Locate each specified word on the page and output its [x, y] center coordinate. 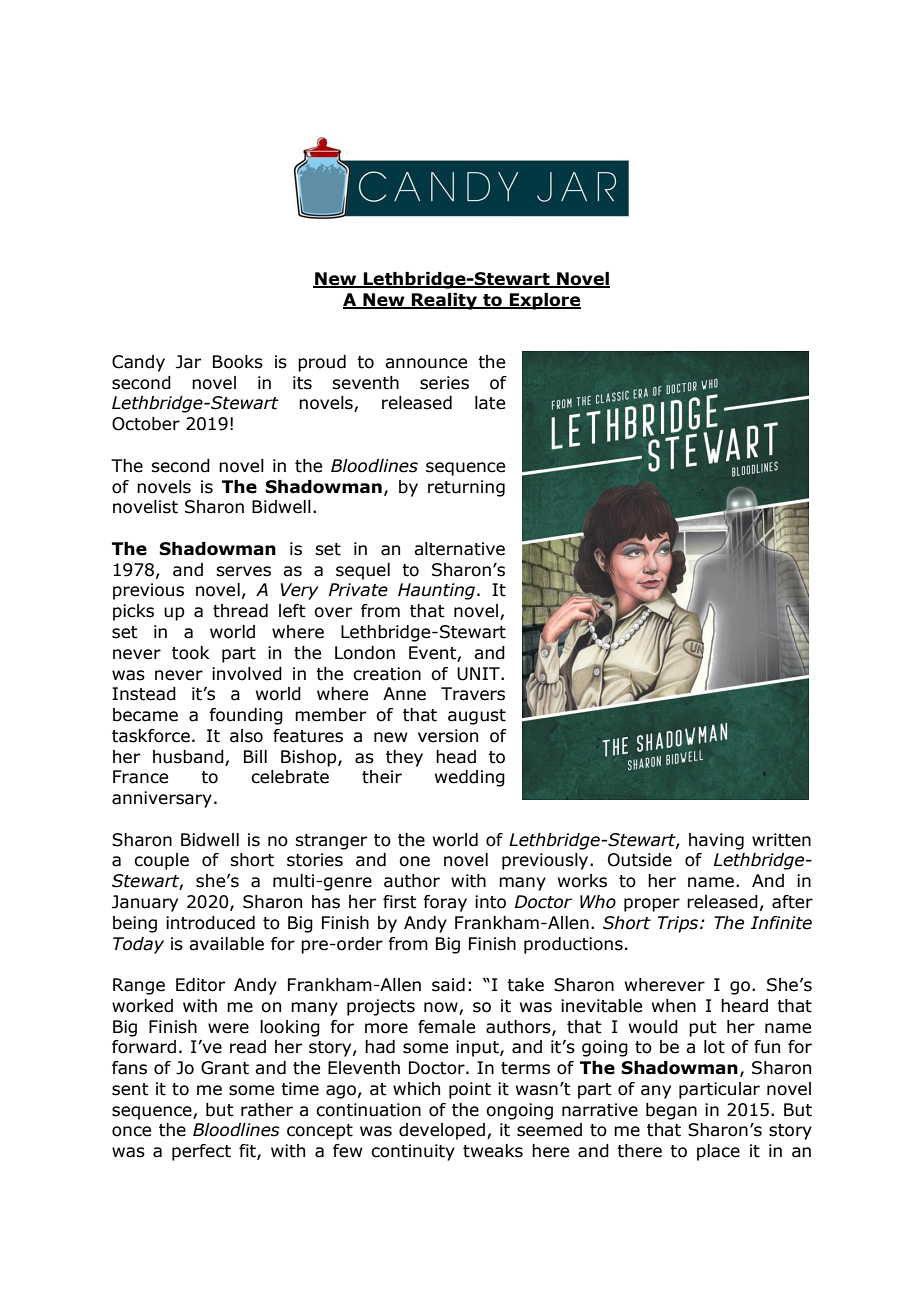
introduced [210, 923]
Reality [444, 301]
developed [442, 1131]
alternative [459, 549]
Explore [544, 301]
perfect [201, 1152]
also [246, 736]
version [448, 736]
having [716, 841]
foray [445, 903]
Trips [679, 924]
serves [243, 571]
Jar [188, 362]
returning [466, 488]
